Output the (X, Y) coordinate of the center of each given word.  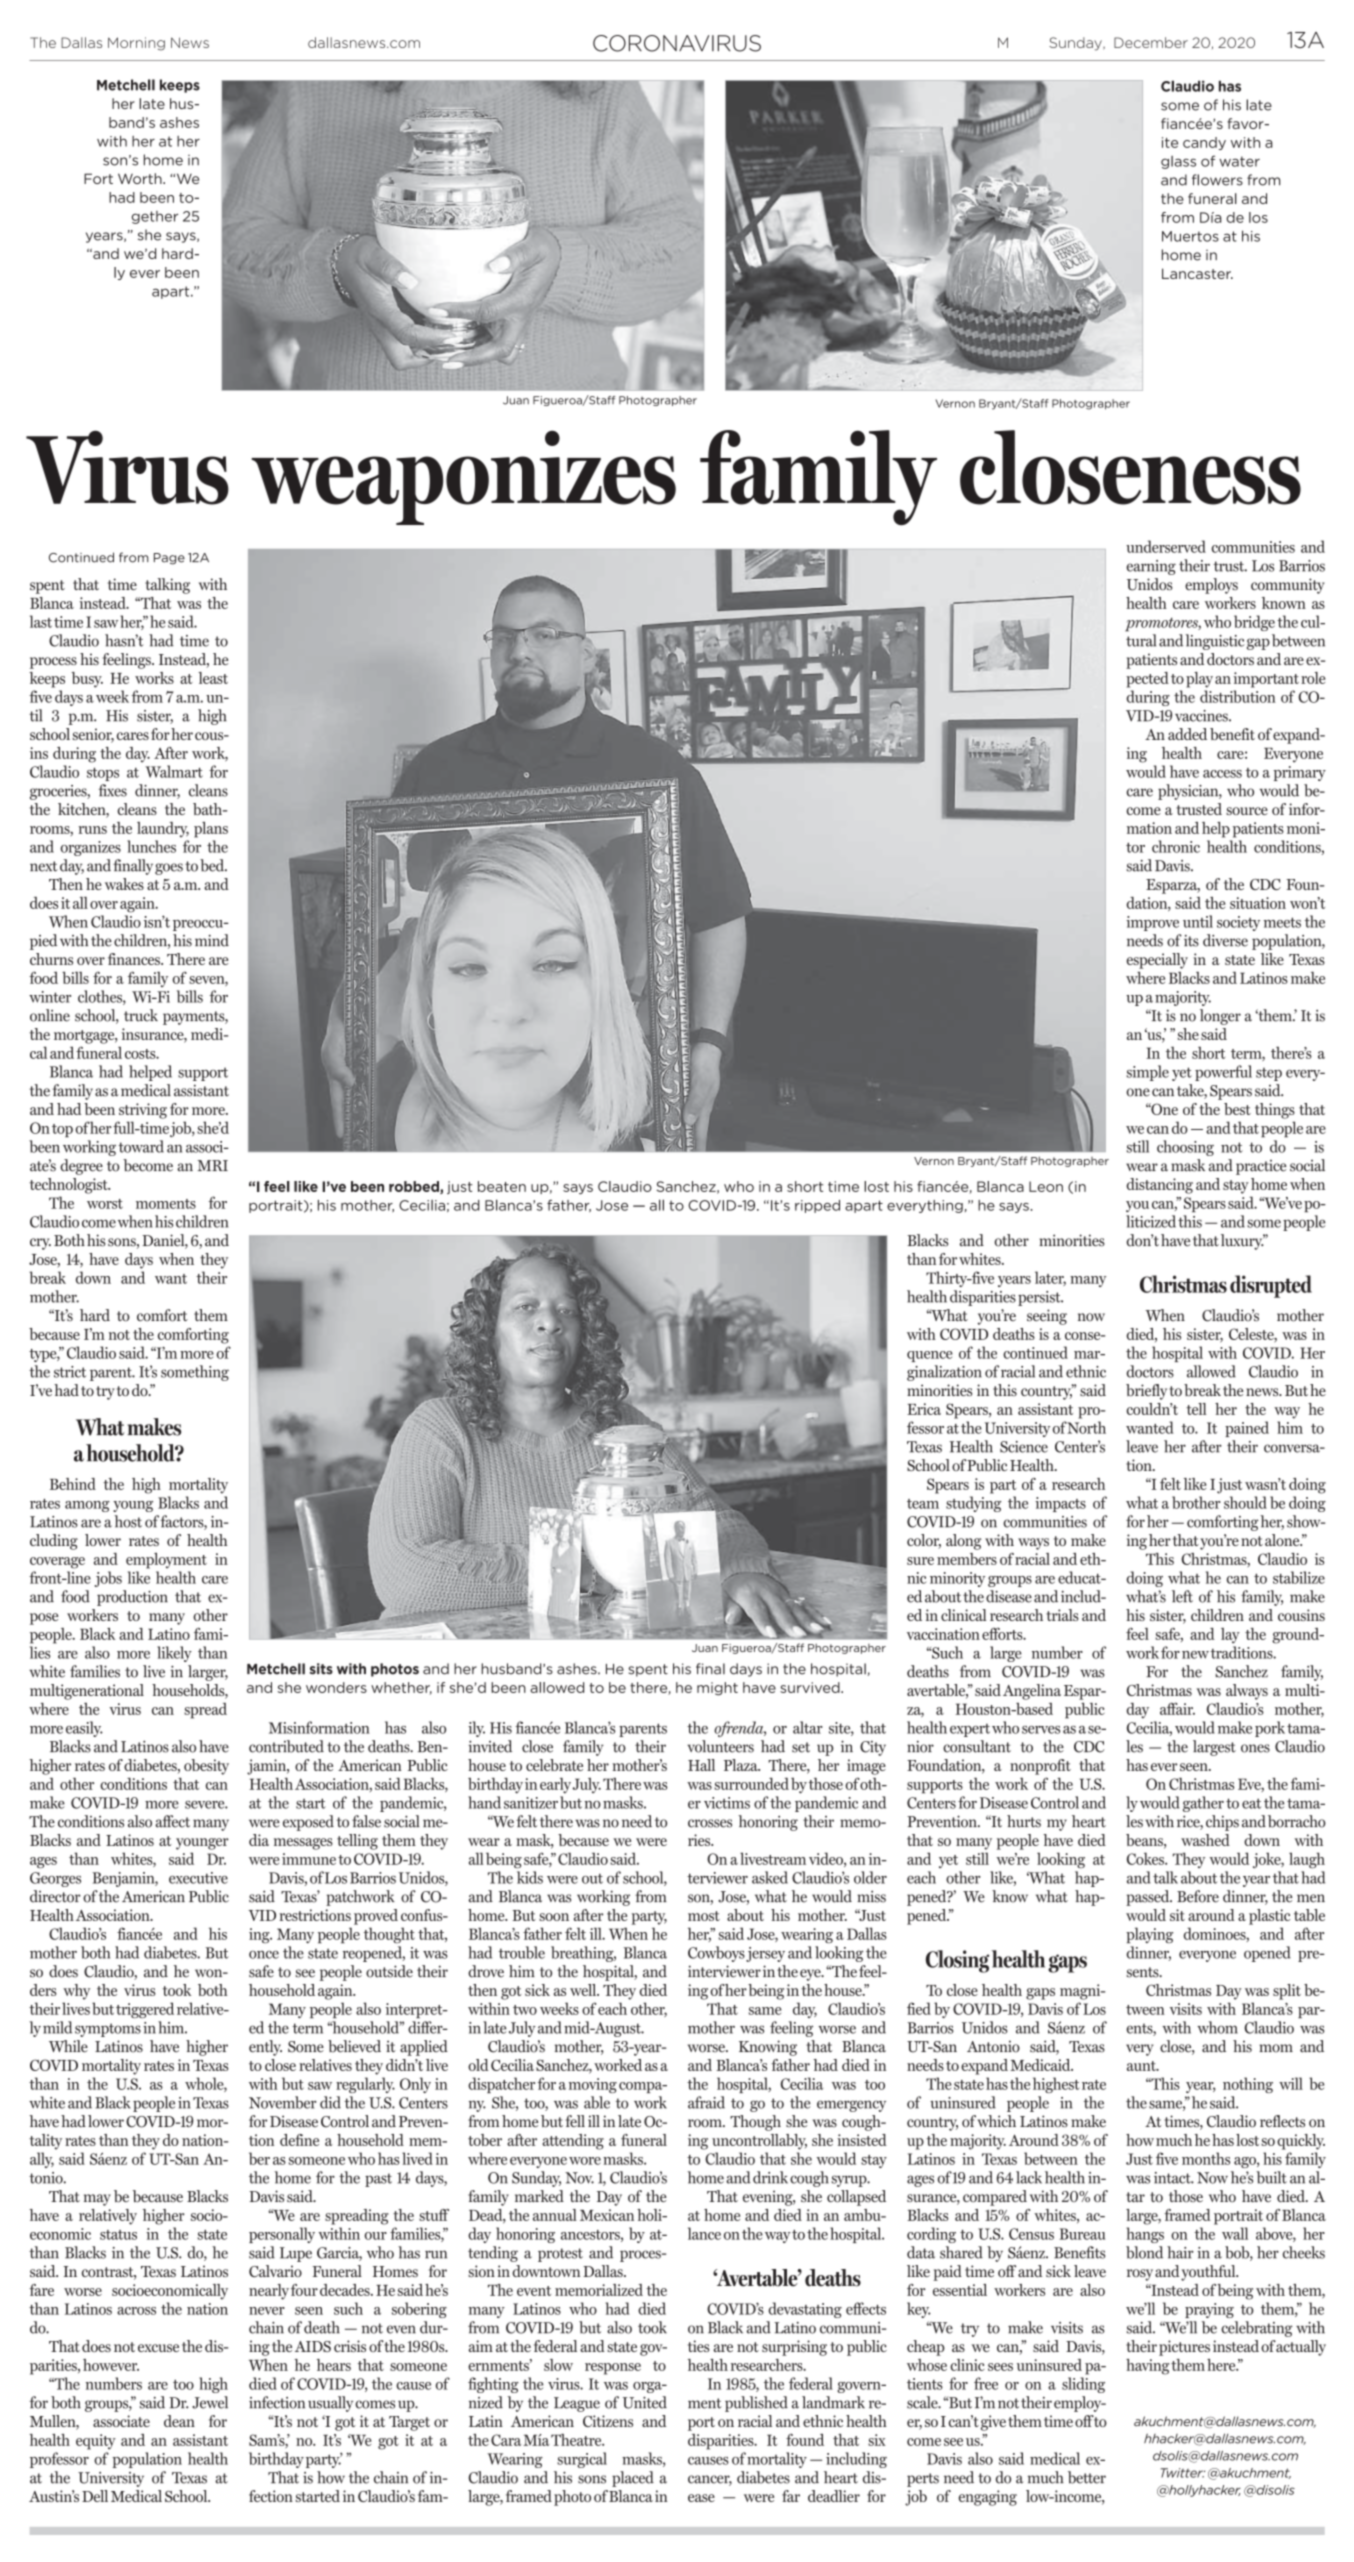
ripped (817, 1206)
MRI (212, 1165)
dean (179, 2421)
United (645, 2402)
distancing (1159, 1186)
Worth (141, 178)
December (1151, 42)
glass (1178, 162)
